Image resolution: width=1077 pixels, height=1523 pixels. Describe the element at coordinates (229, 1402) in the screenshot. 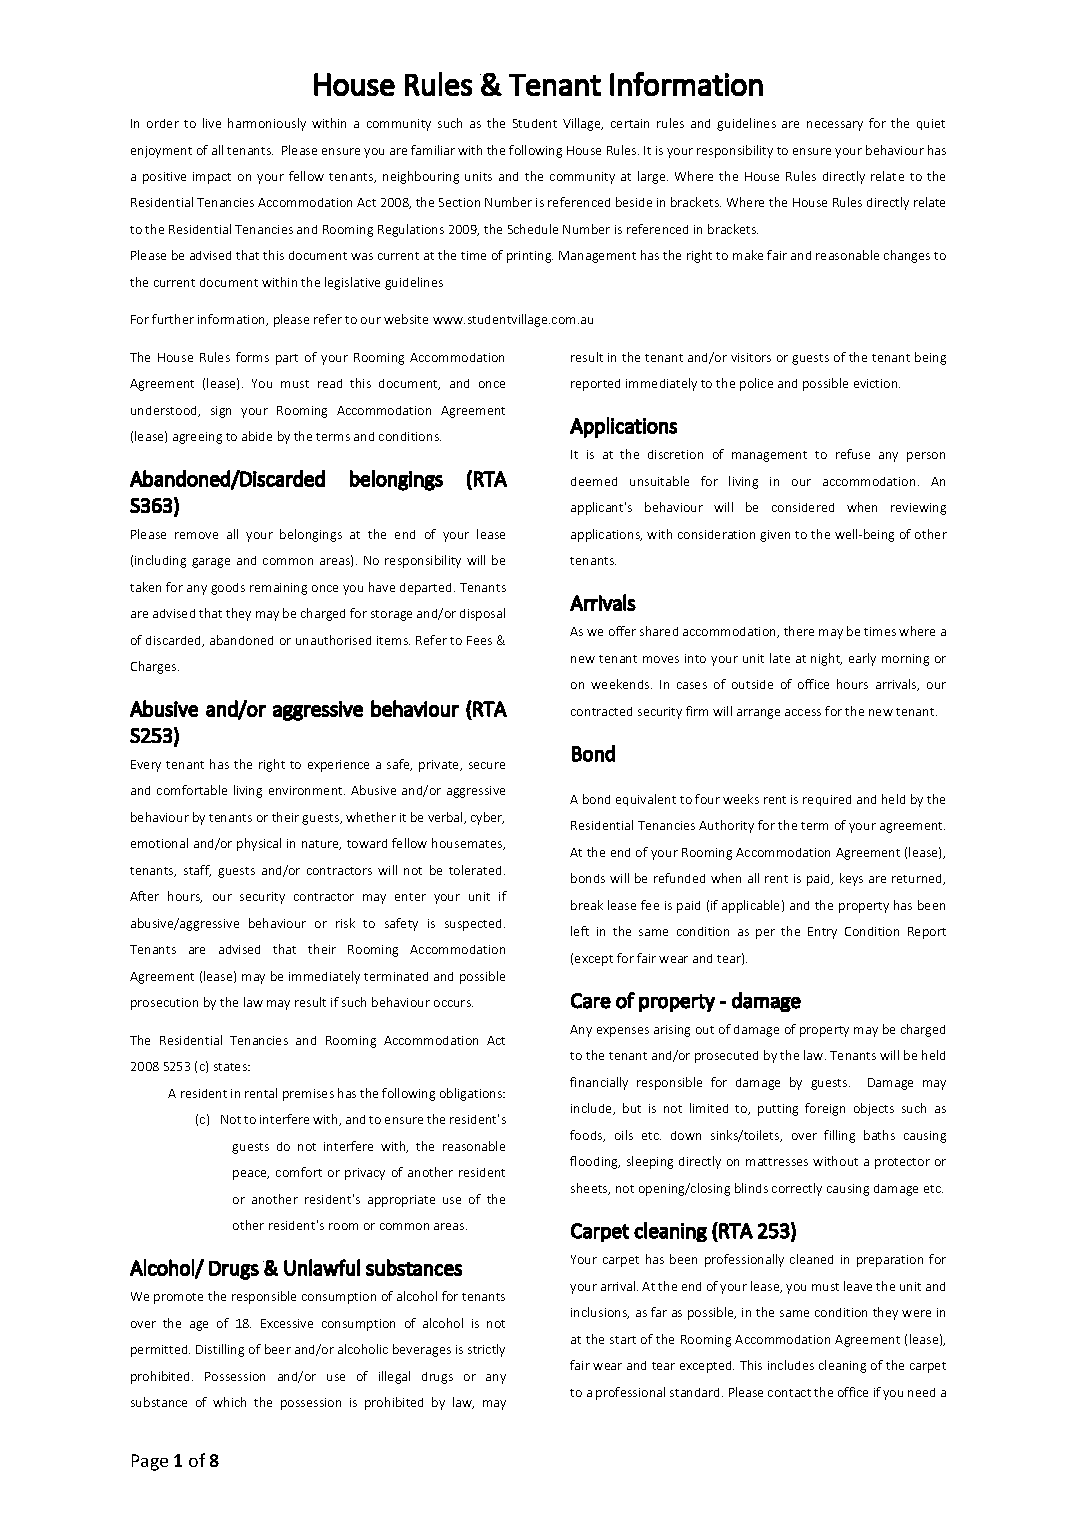

I see `which` at that location.
